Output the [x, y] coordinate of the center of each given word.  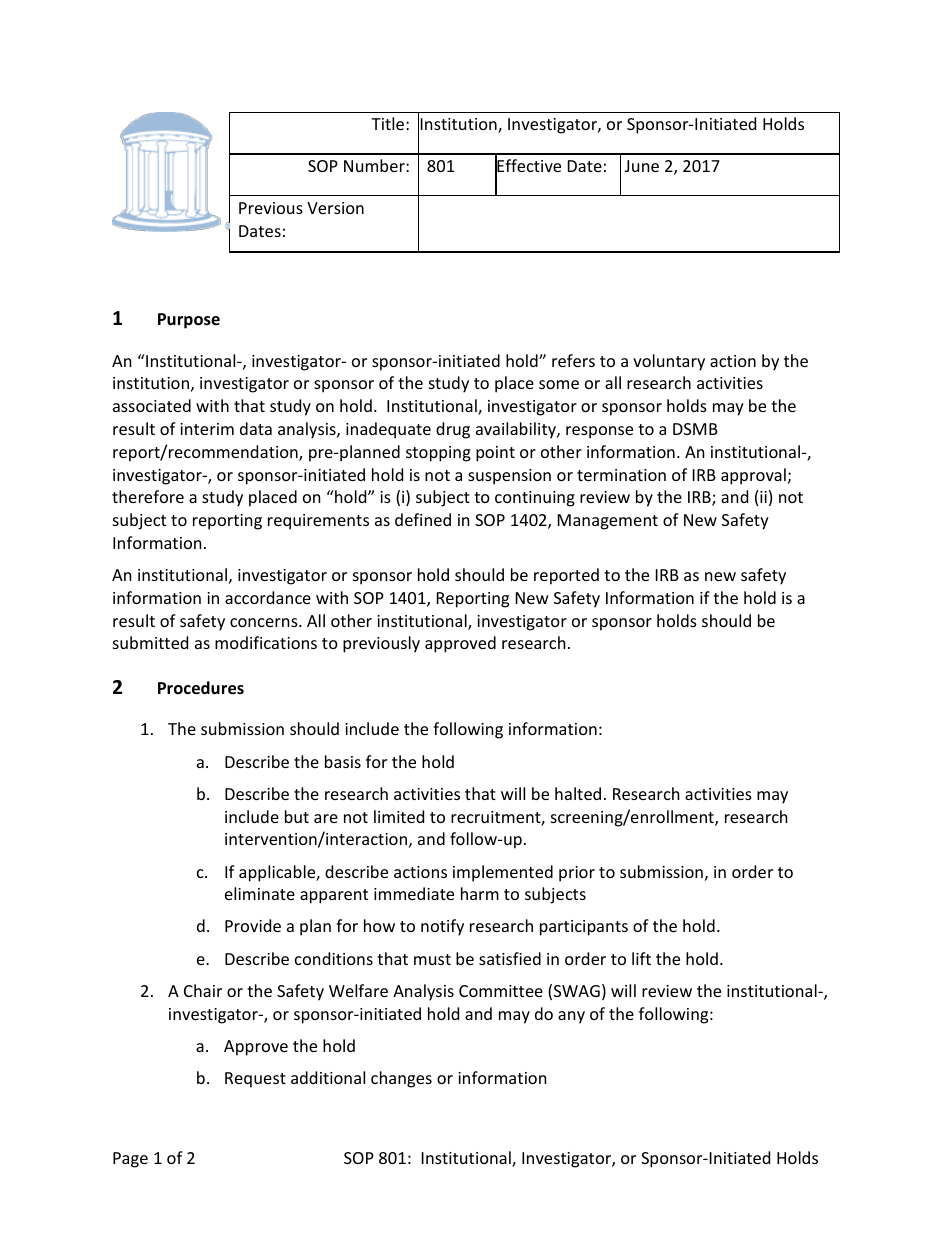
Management [608, 522]
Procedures [201, 688]
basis [343, 761]
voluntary [669, 362]
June [642, 166]
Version [335, 208]
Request [255, 1080]
